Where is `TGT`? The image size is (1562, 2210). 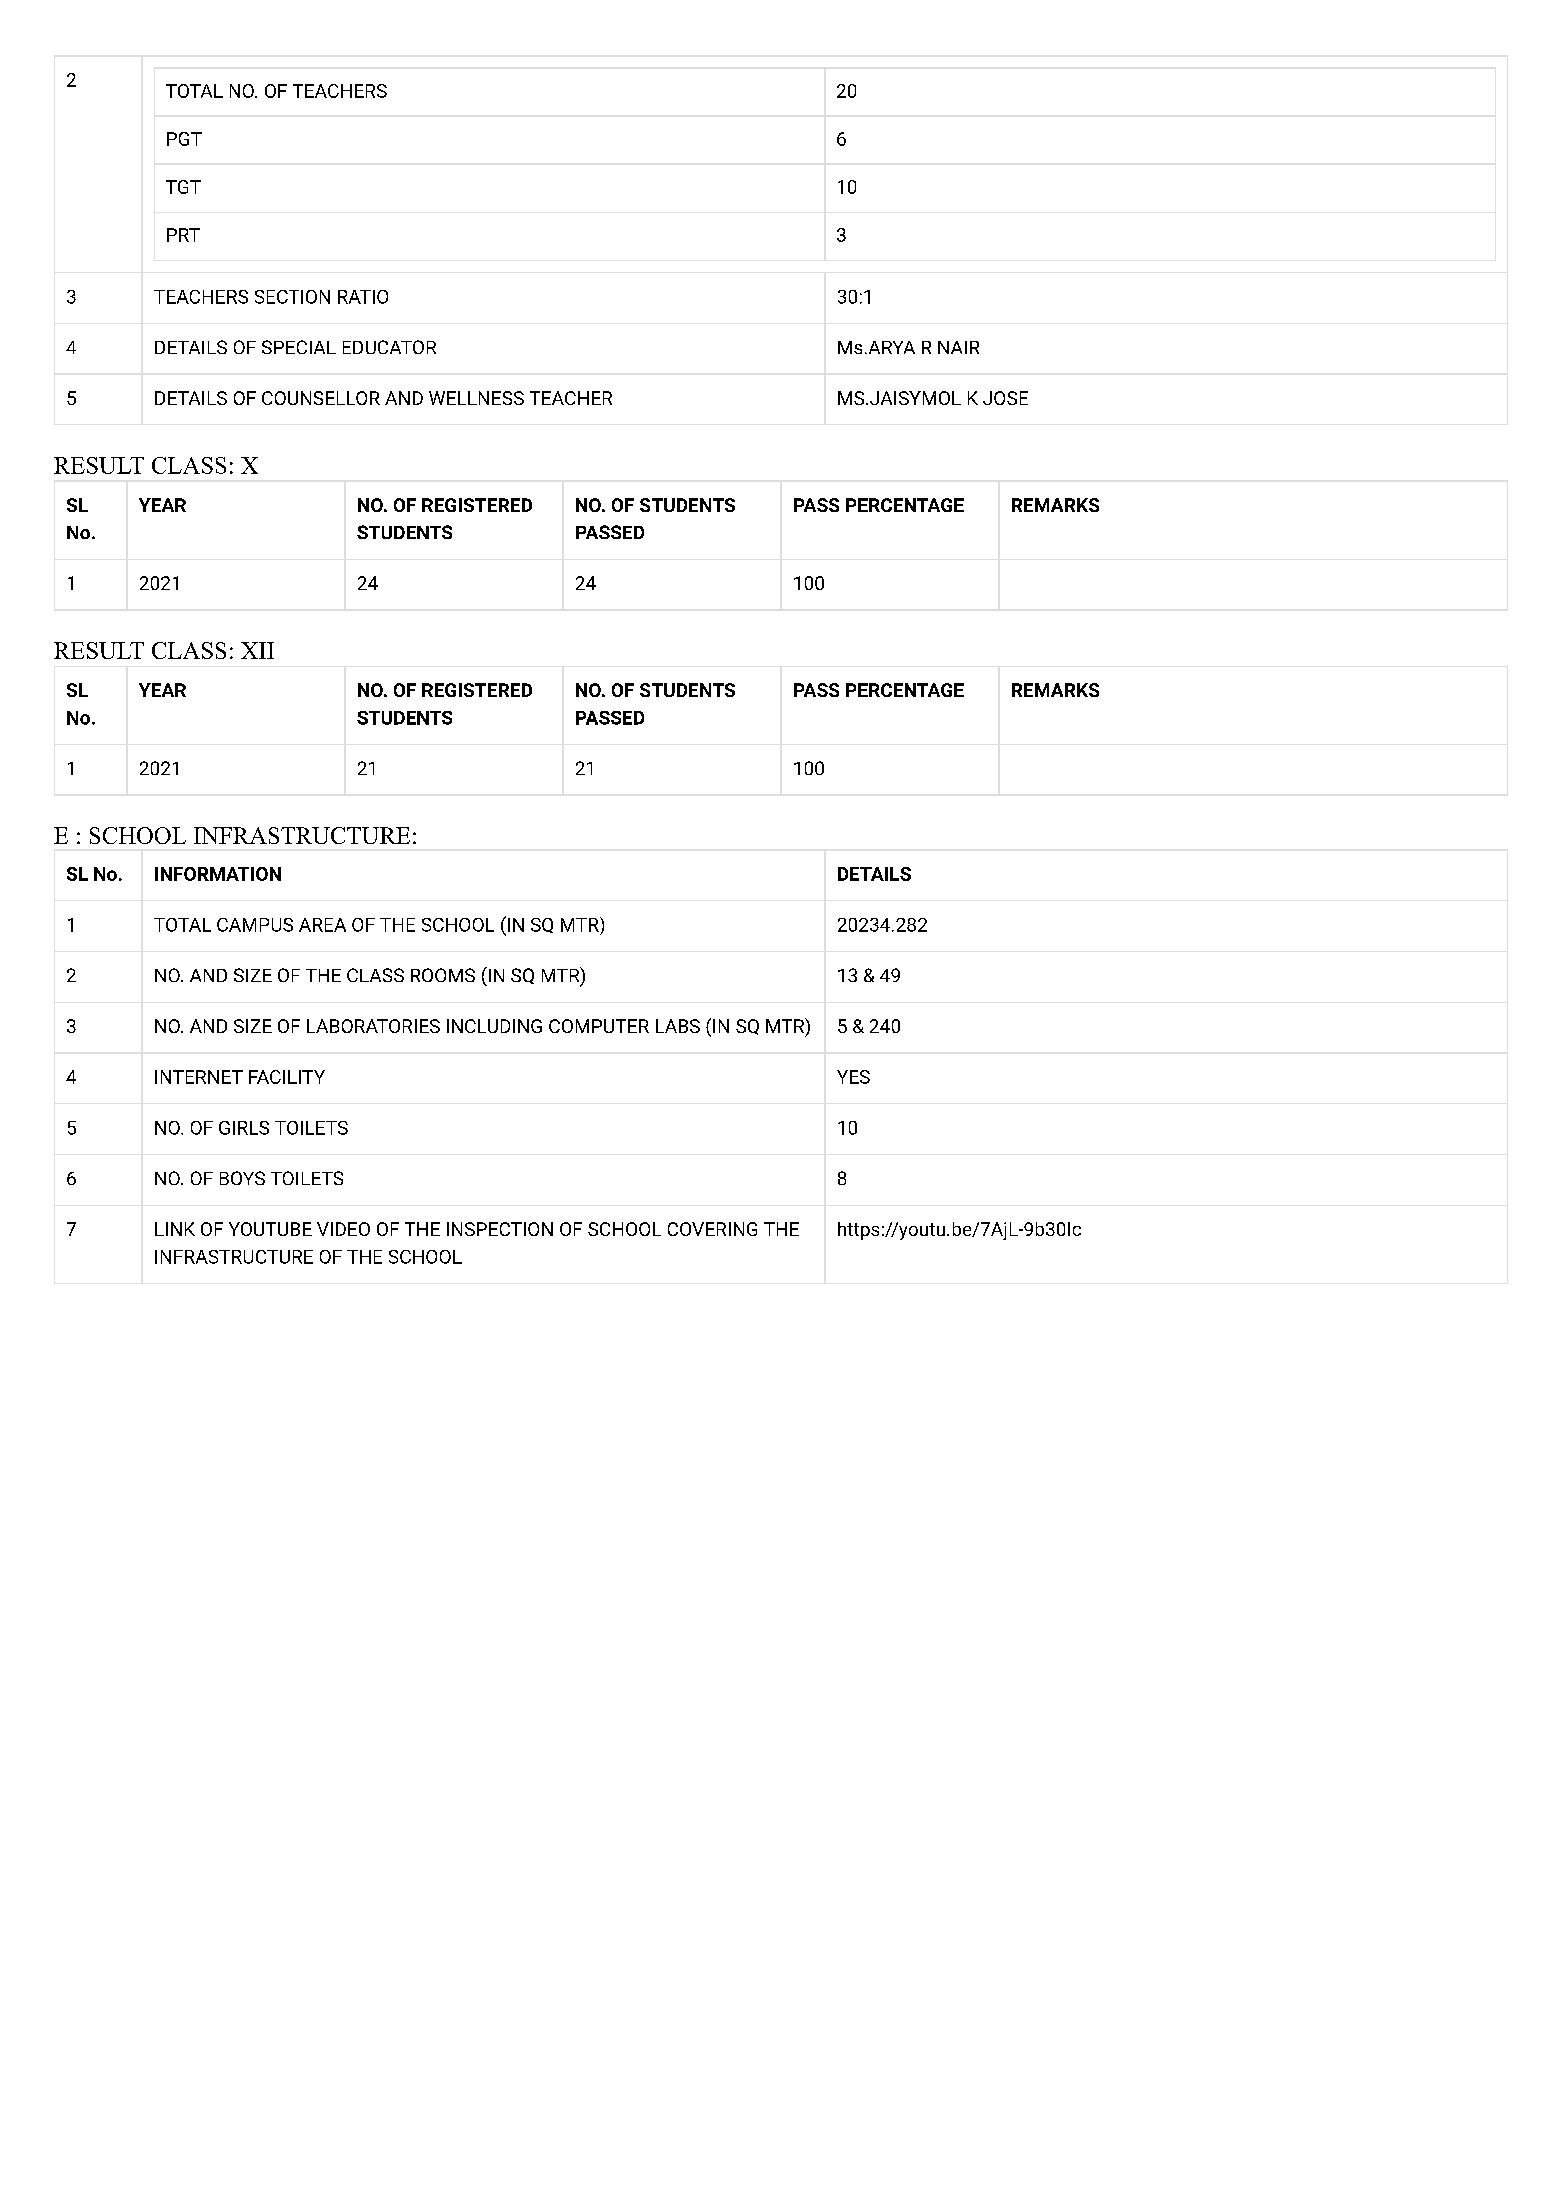 TGT is located at coordinates (183, 187).
